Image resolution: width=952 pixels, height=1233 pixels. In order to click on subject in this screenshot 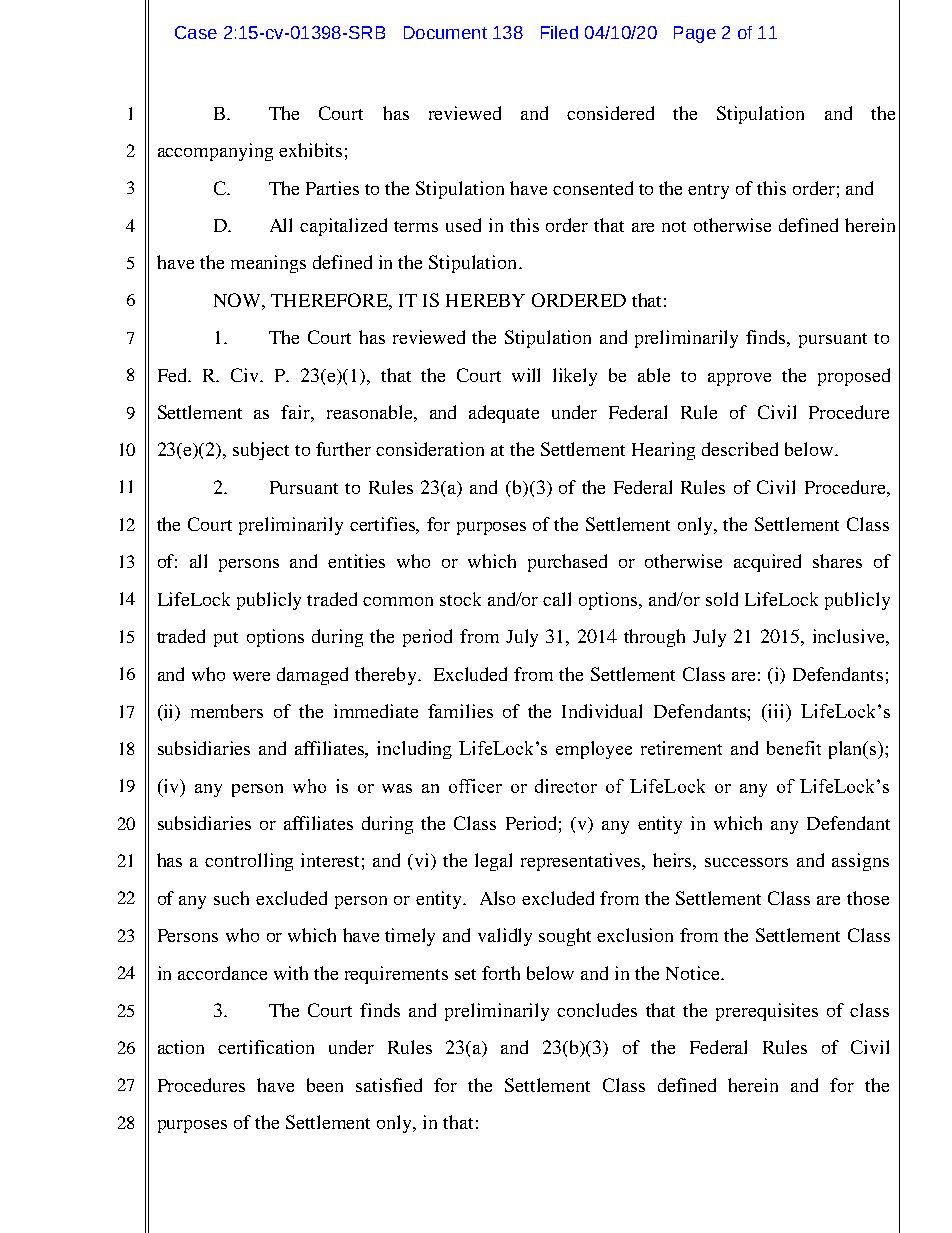, I will do `click(261, 451)`.
